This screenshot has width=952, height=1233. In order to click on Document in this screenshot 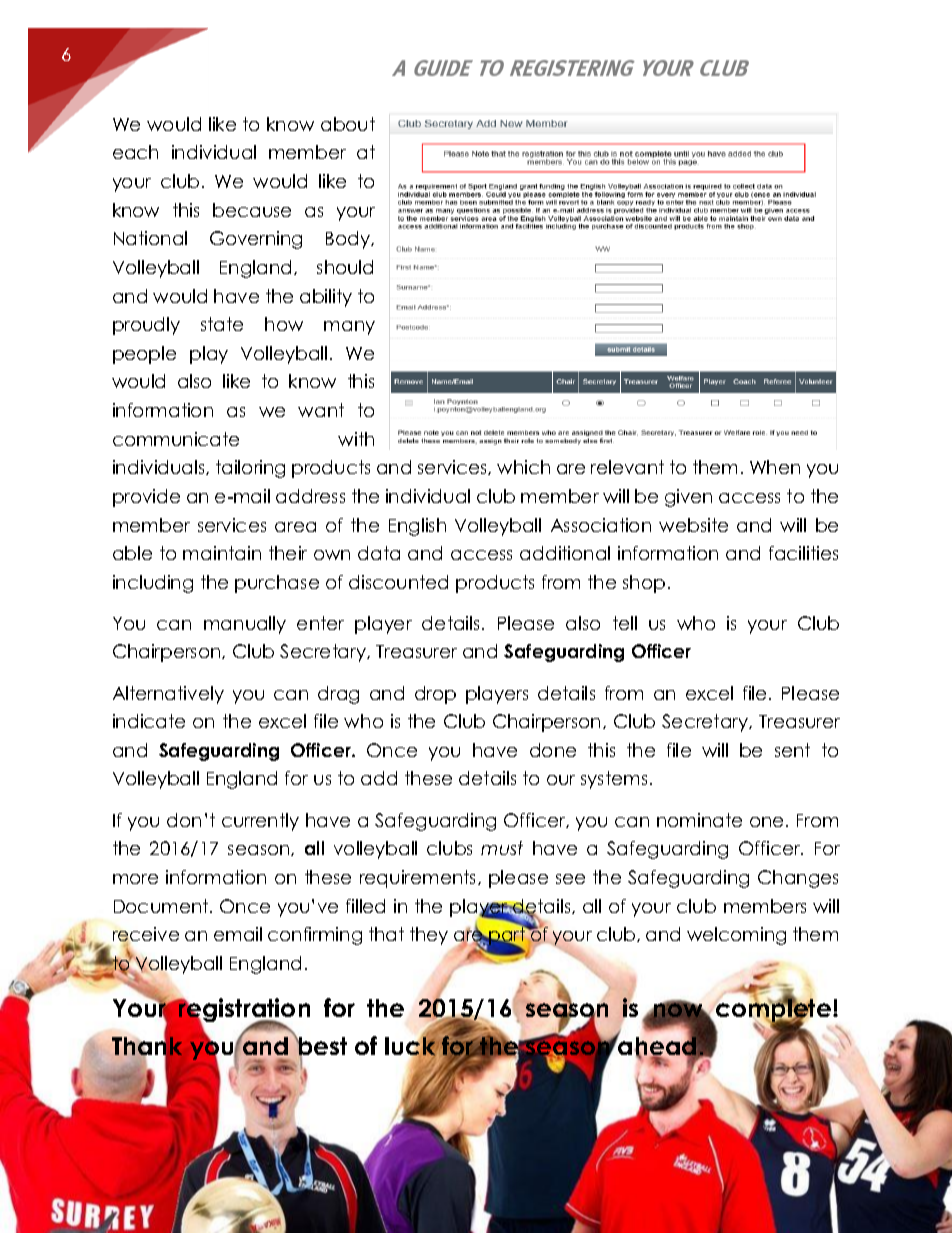, I will do `click(162, 906)`.
